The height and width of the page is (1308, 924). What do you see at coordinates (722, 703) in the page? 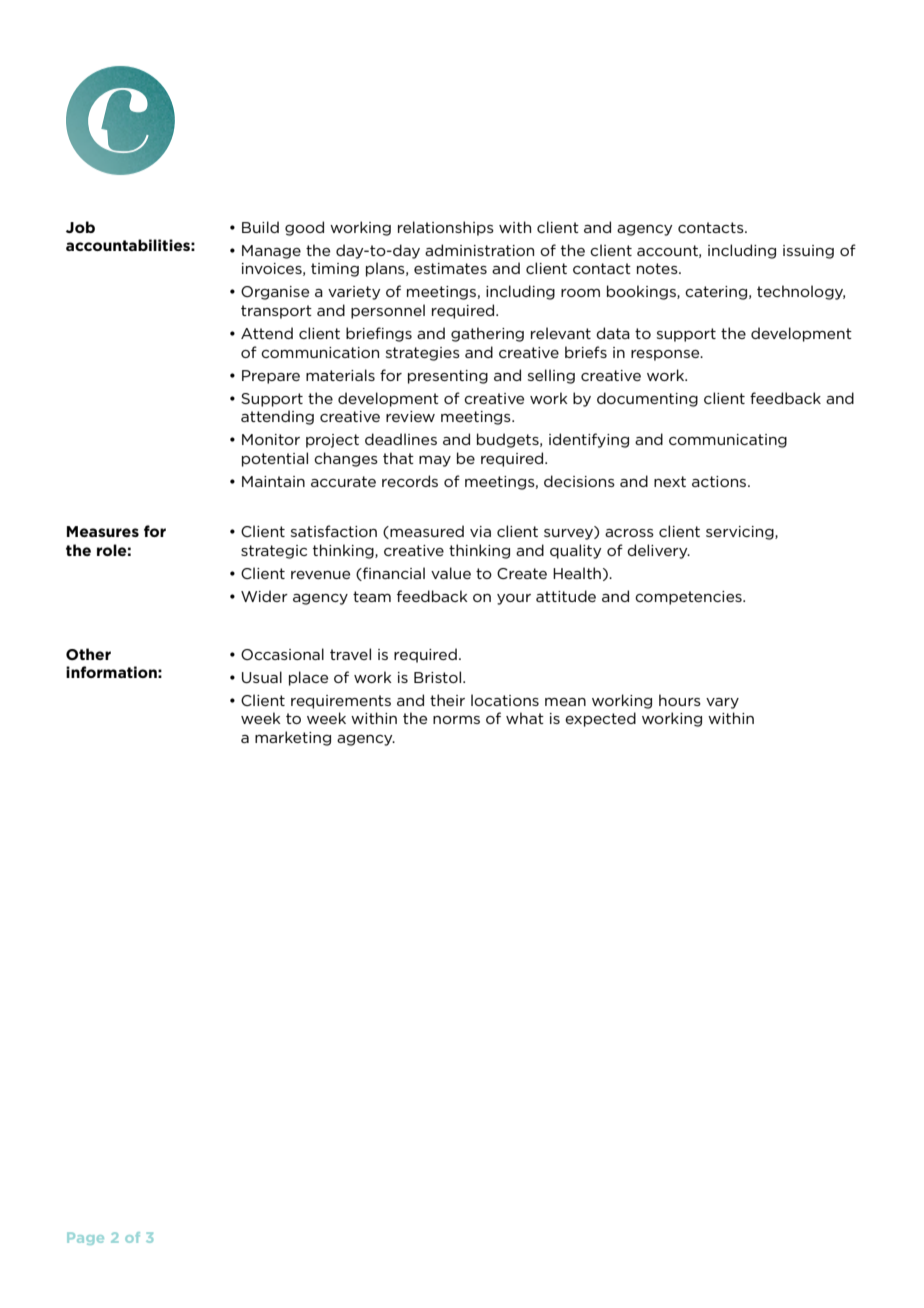
I see `vary` at bounding box center [722, 703].
